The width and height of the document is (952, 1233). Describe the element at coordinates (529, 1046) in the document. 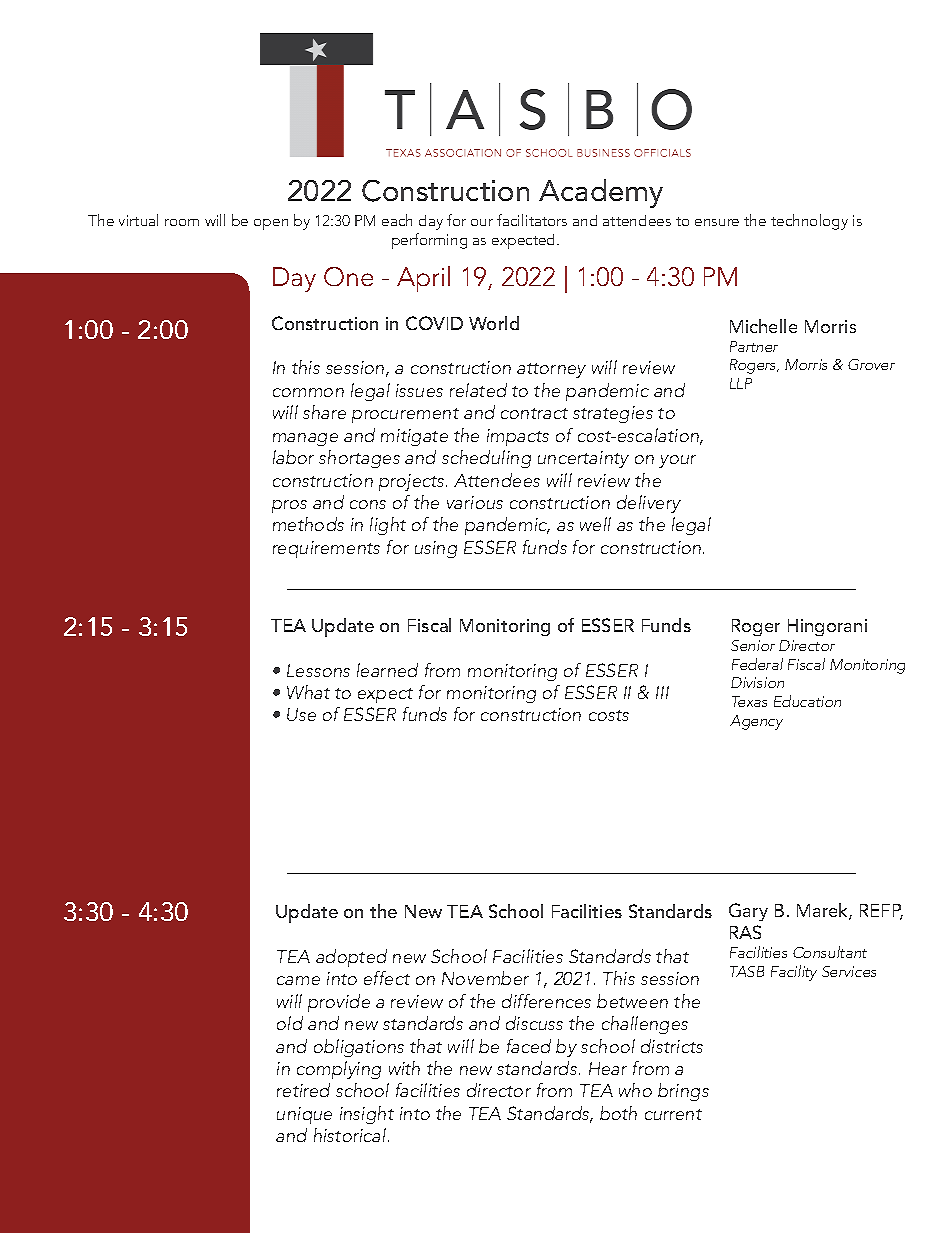

I see `faced` at that location.
